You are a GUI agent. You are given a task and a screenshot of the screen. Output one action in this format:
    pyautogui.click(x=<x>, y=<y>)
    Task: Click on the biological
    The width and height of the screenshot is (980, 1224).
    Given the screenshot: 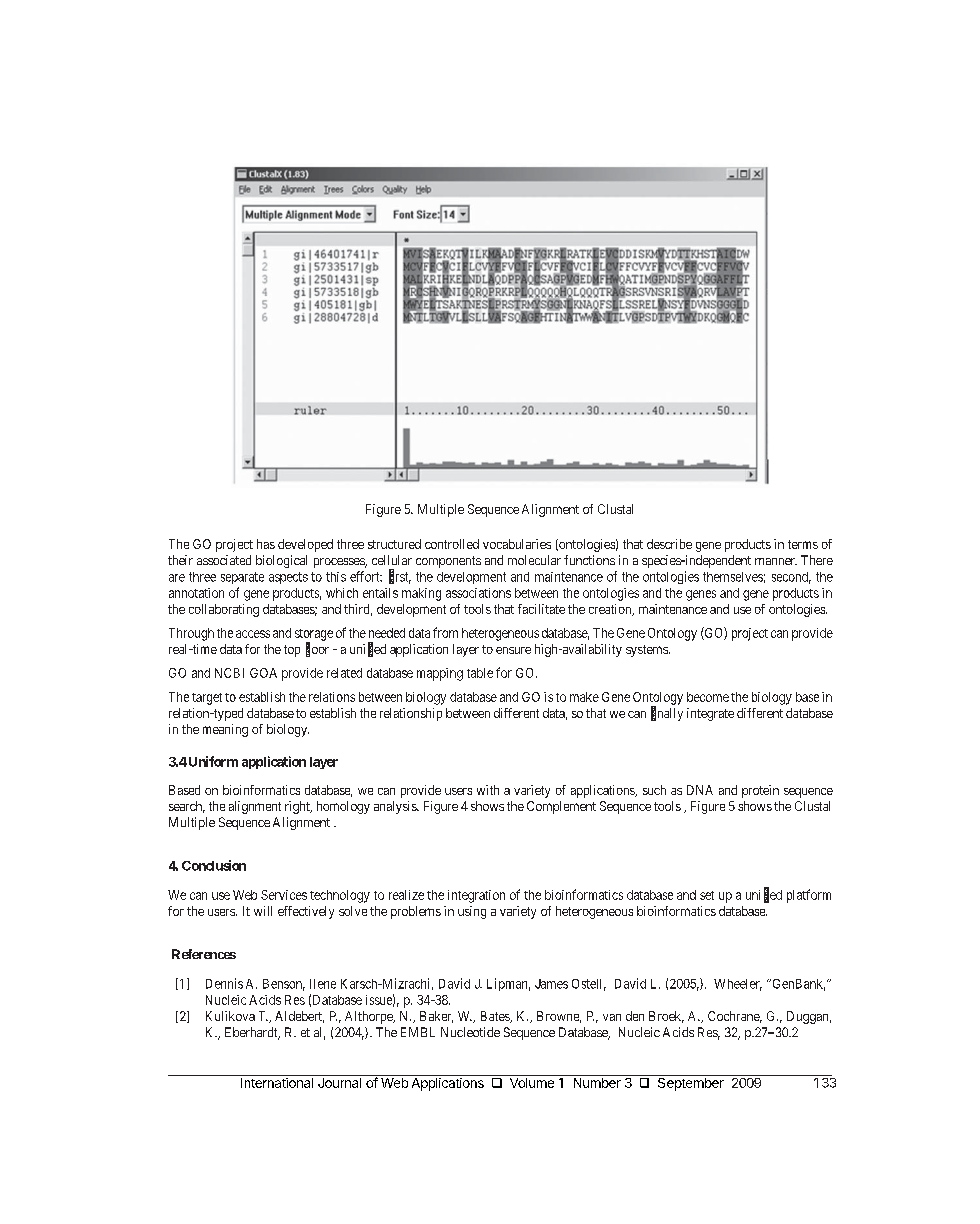 What is the action you would take?
    pyautogui.click(x=281, y=561)
